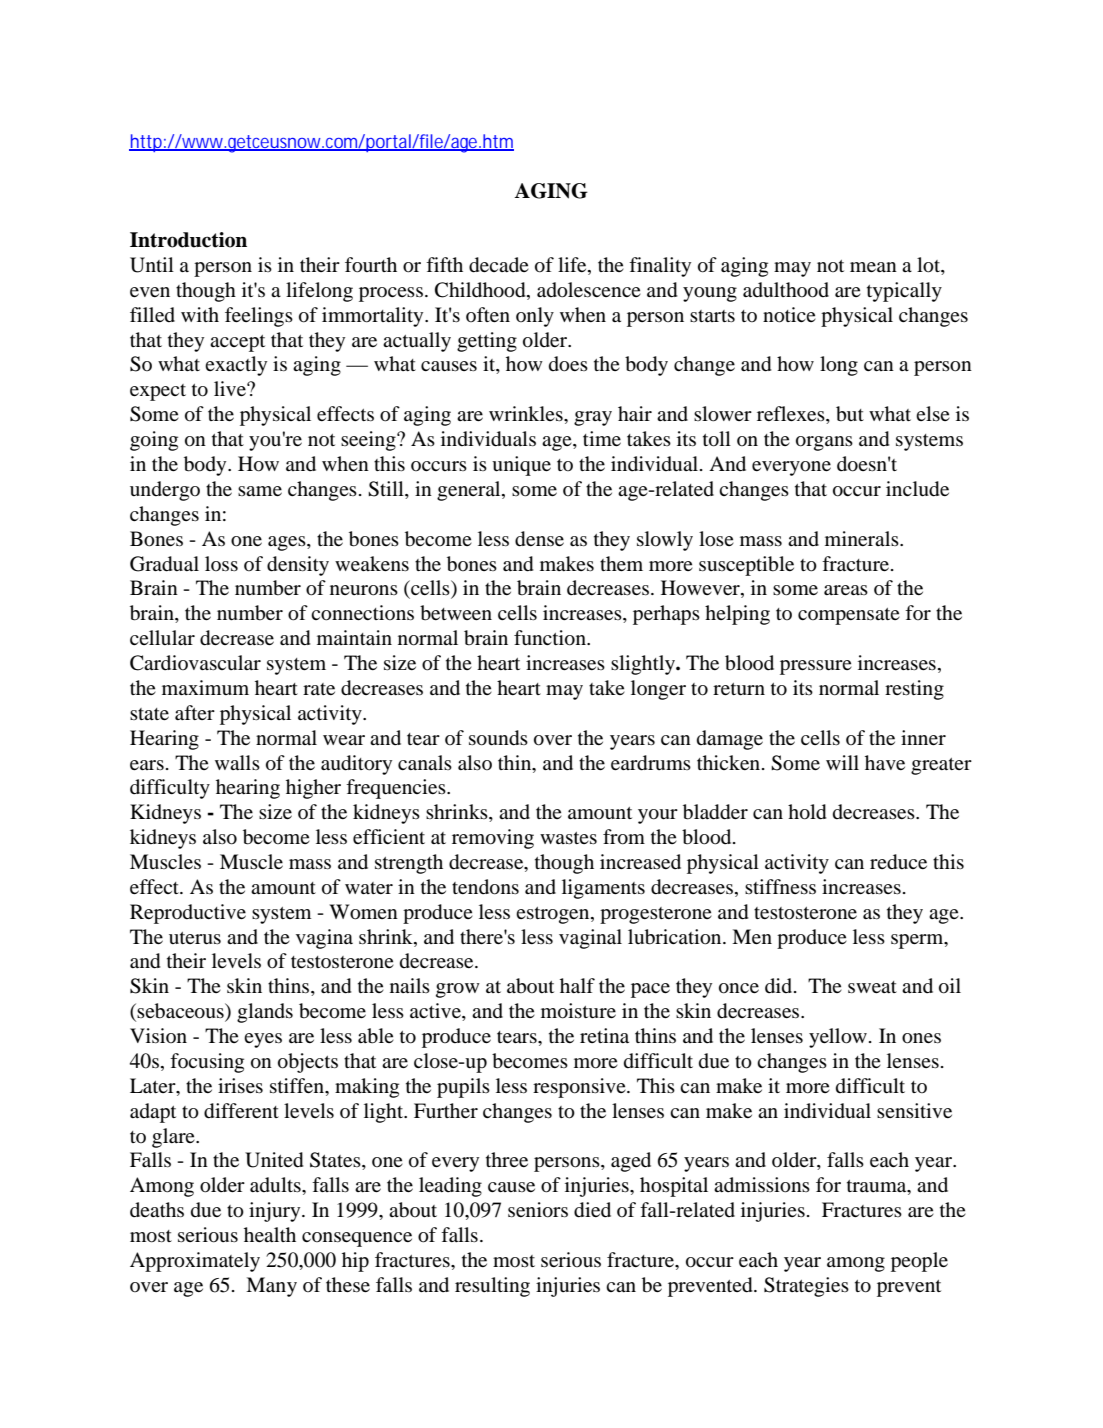 This screenshot has width=1103, height=1428. What do you see at coordinates (498, 738) in the screenshot?
I see `sounds` at bounding box center [498, 738].
